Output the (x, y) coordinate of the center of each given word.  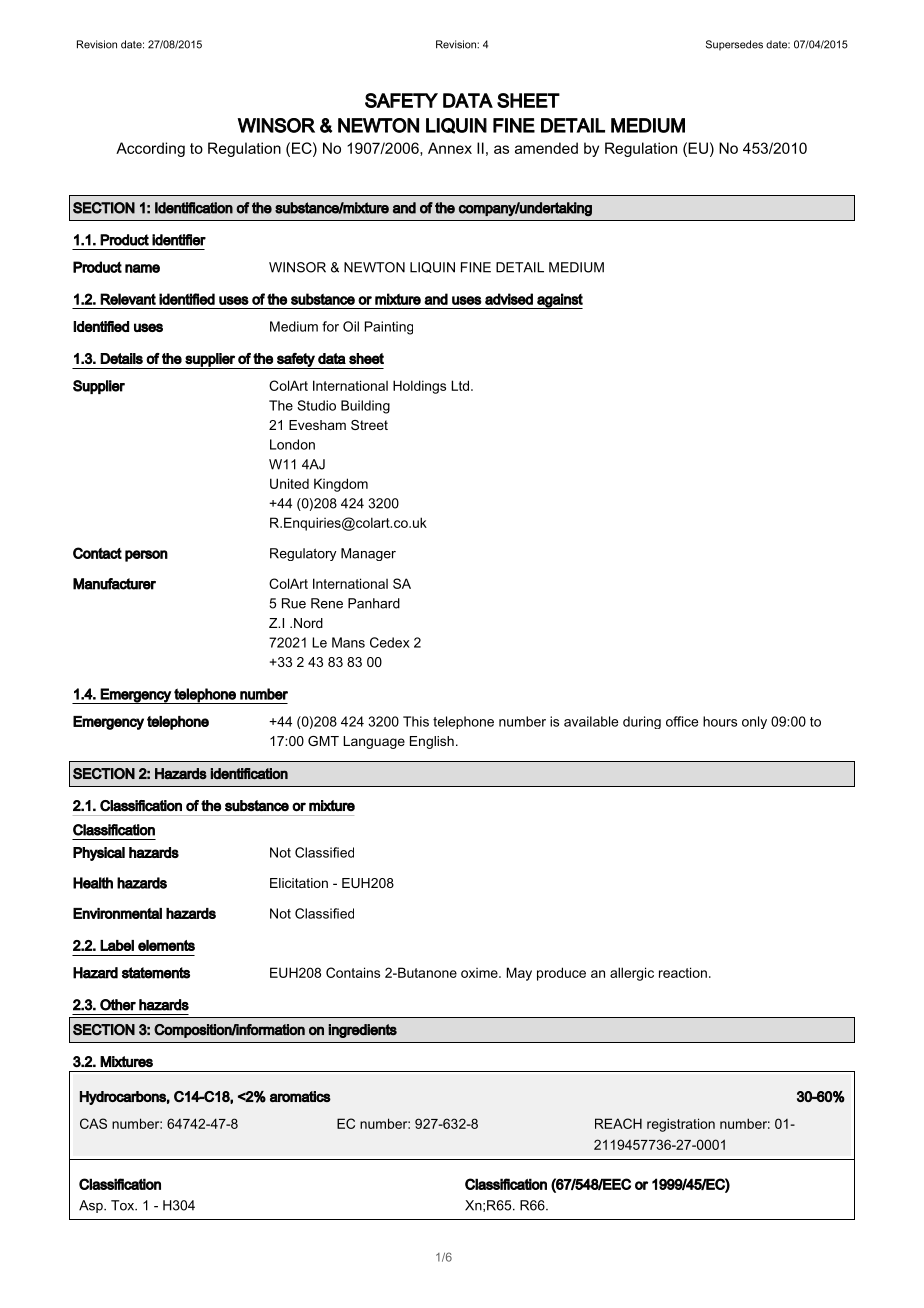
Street (369, 425)
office (682, 721)
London (292, 444)
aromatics (300, 1096)
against (559, 301)
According (150, 149)
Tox (124, 1205)
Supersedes (734, 45)
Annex (450, 148)
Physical (99, 854)
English (432, 742)
